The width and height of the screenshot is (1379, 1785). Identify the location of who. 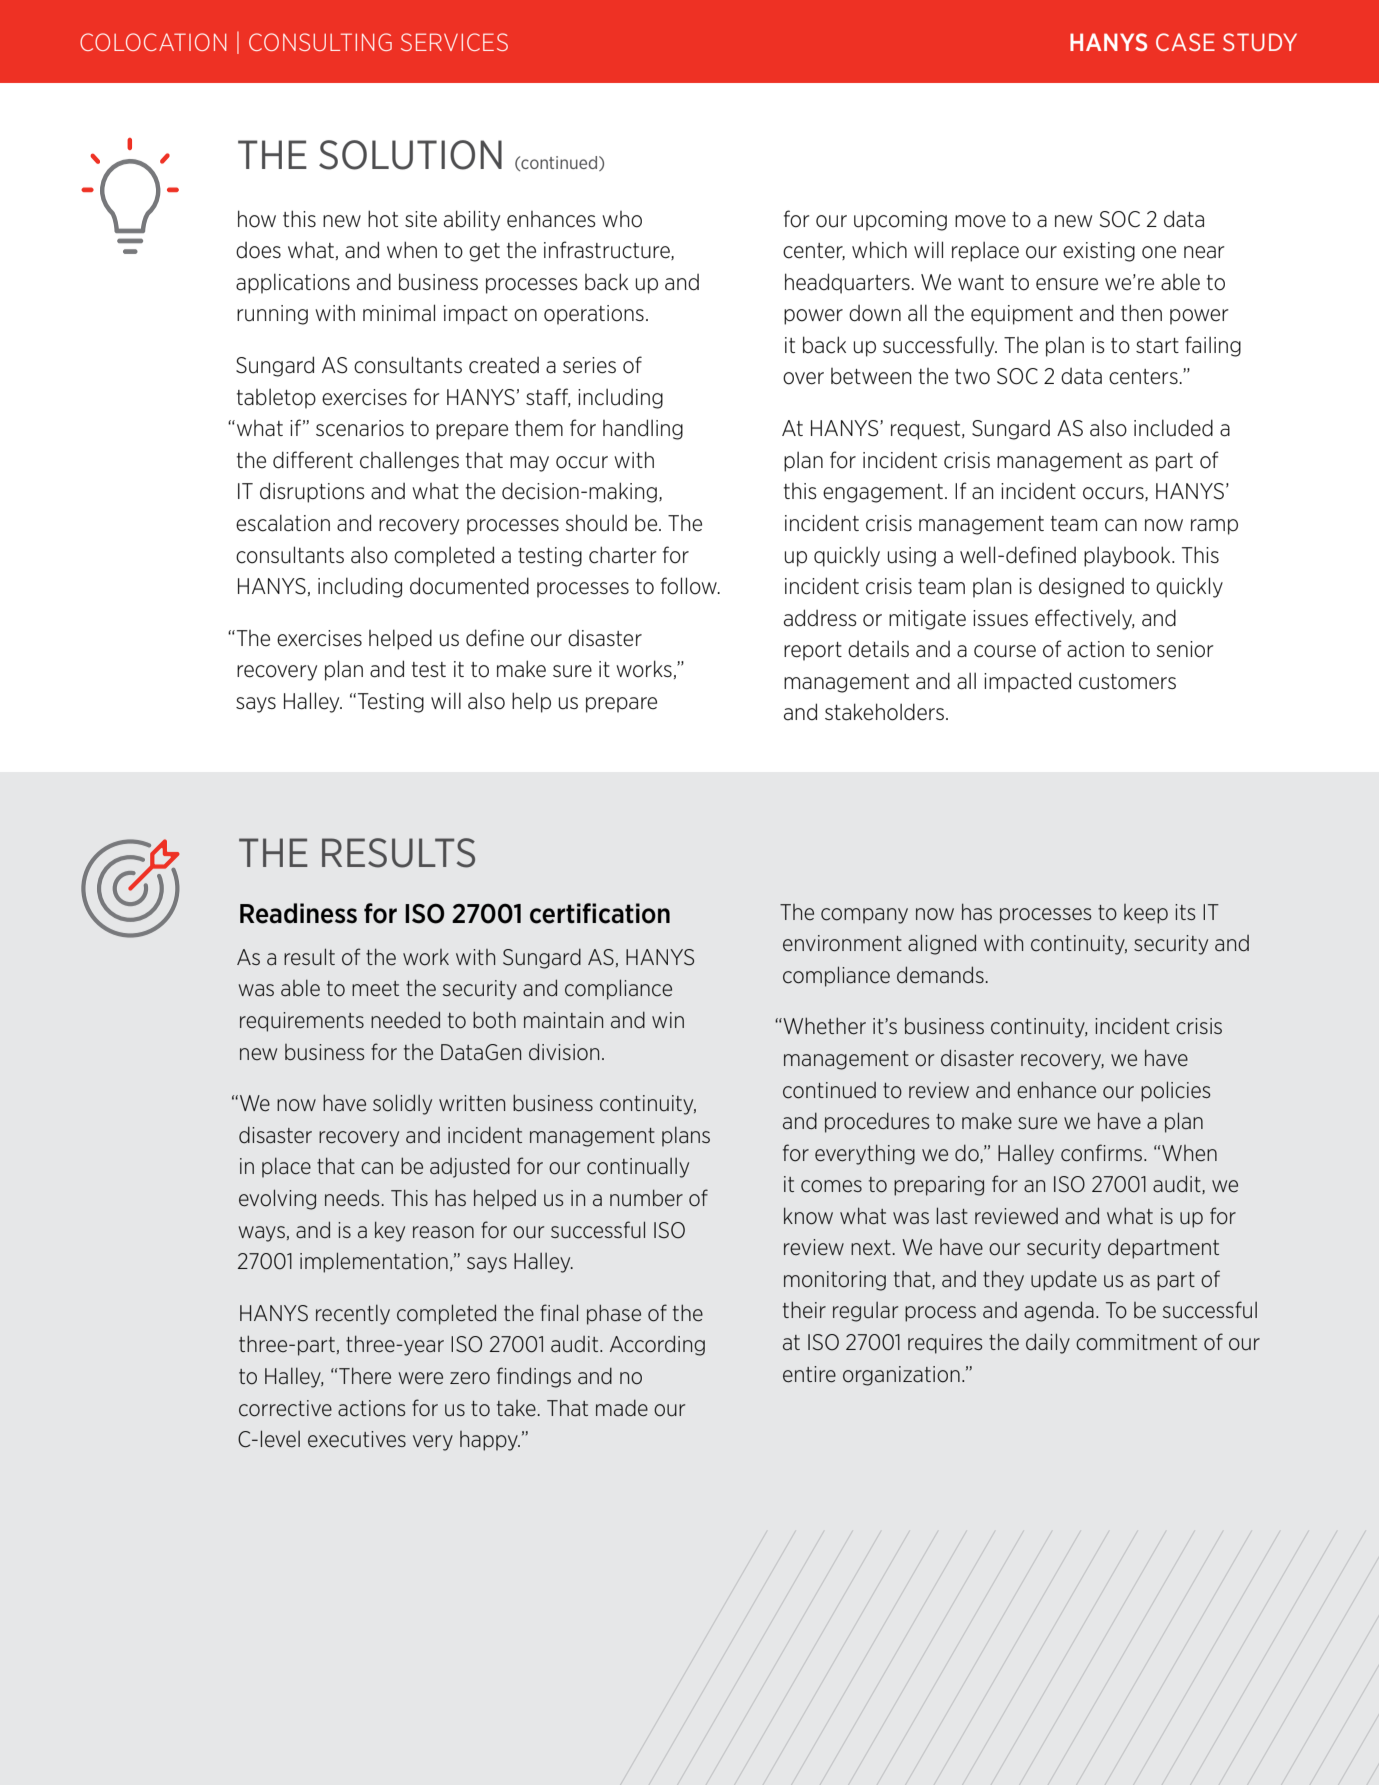
(622, 219).
